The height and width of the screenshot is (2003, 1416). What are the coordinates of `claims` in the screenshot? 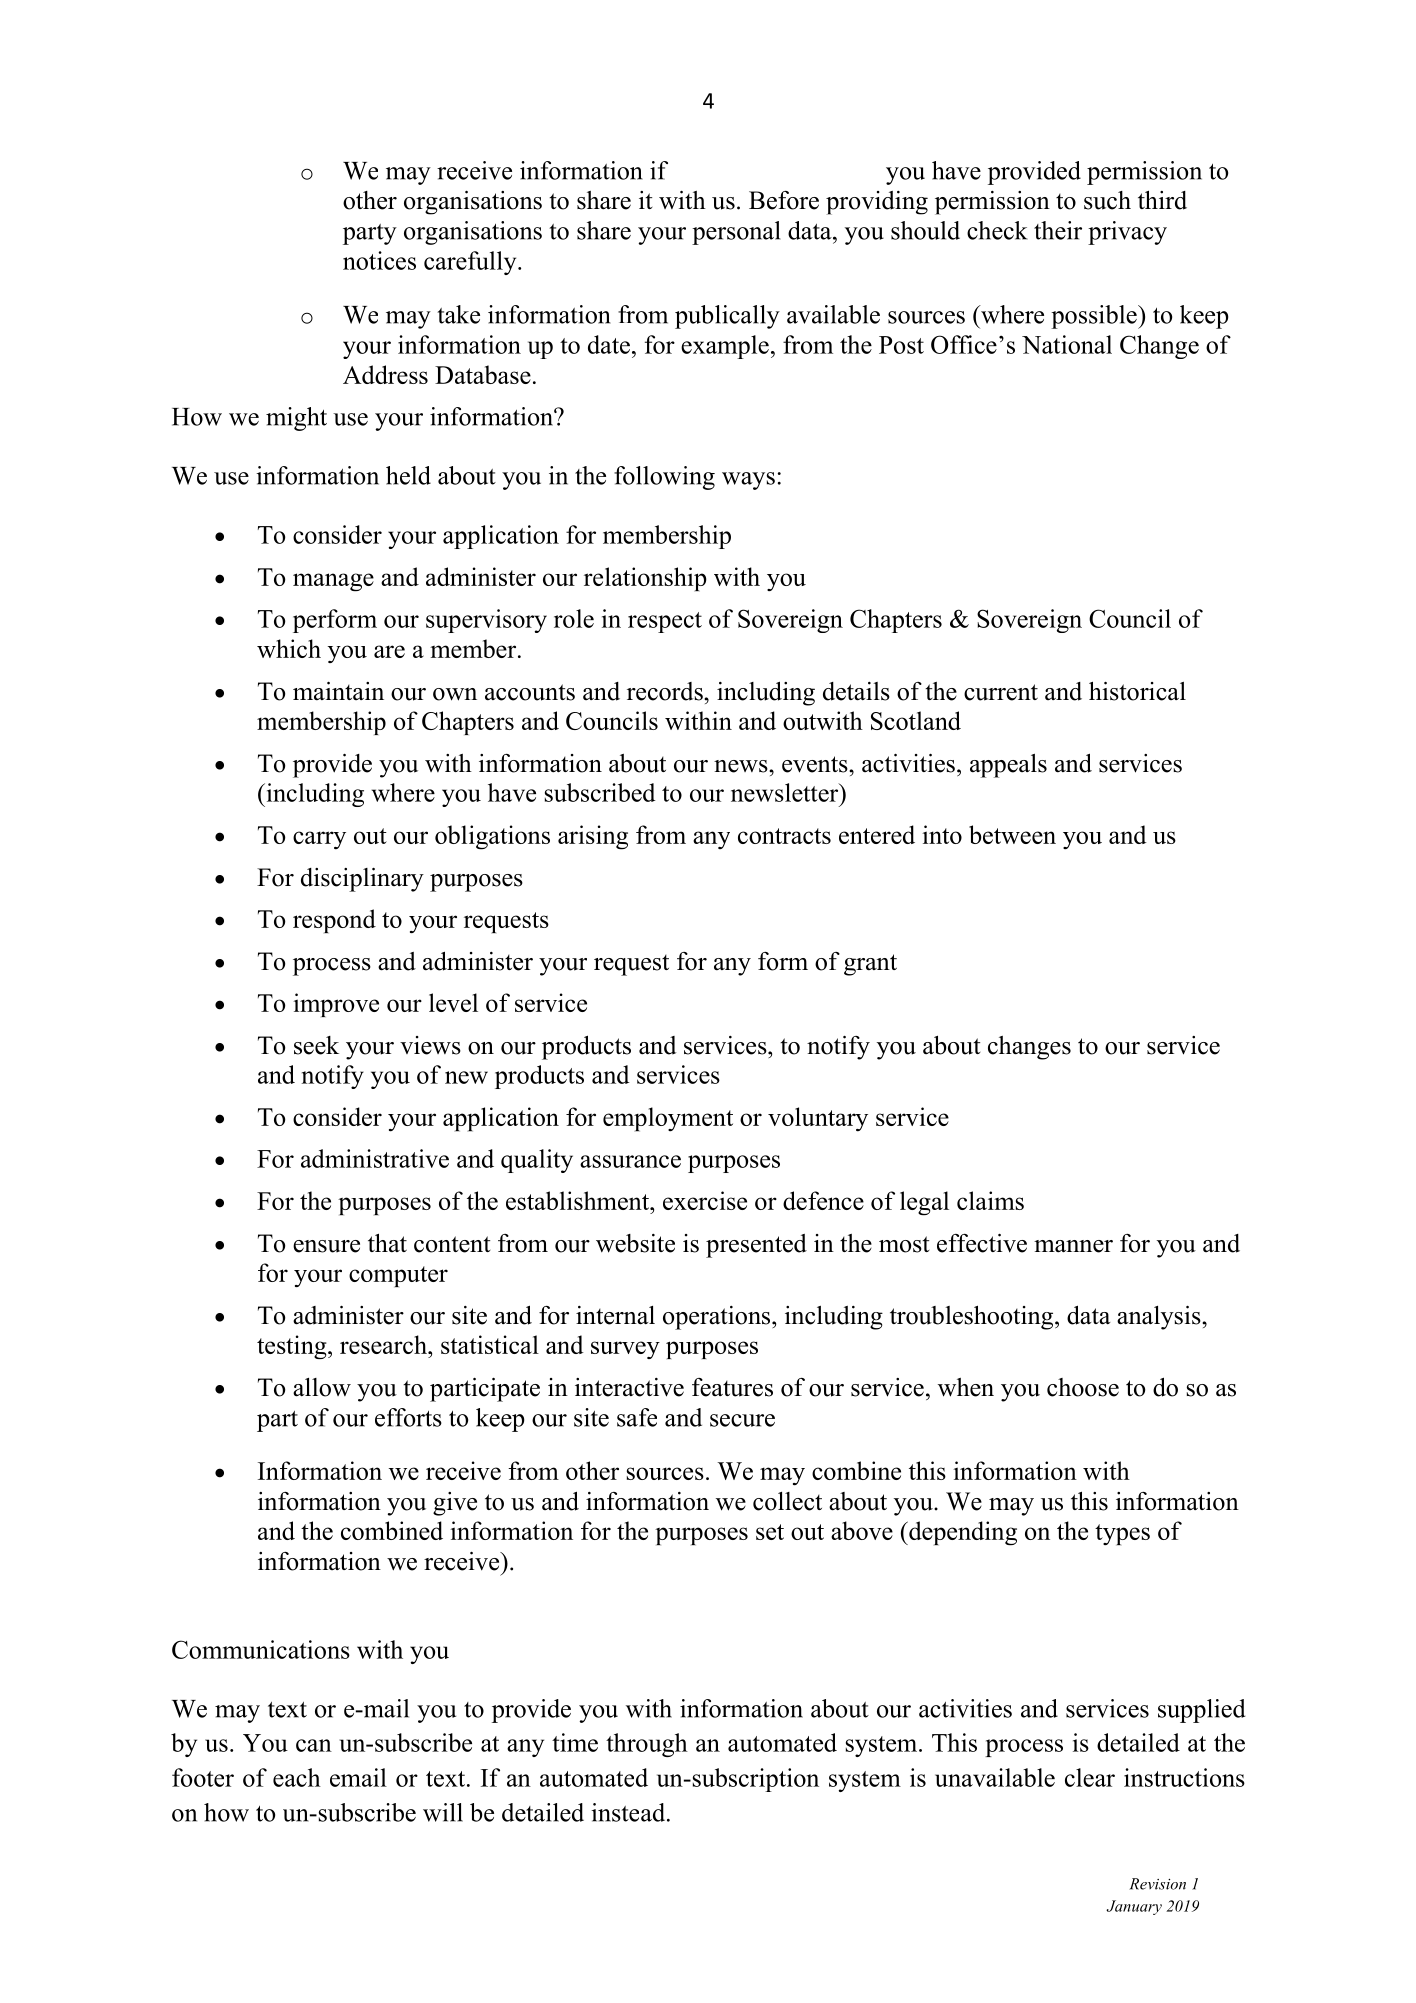 It's located at (990, 1200).
